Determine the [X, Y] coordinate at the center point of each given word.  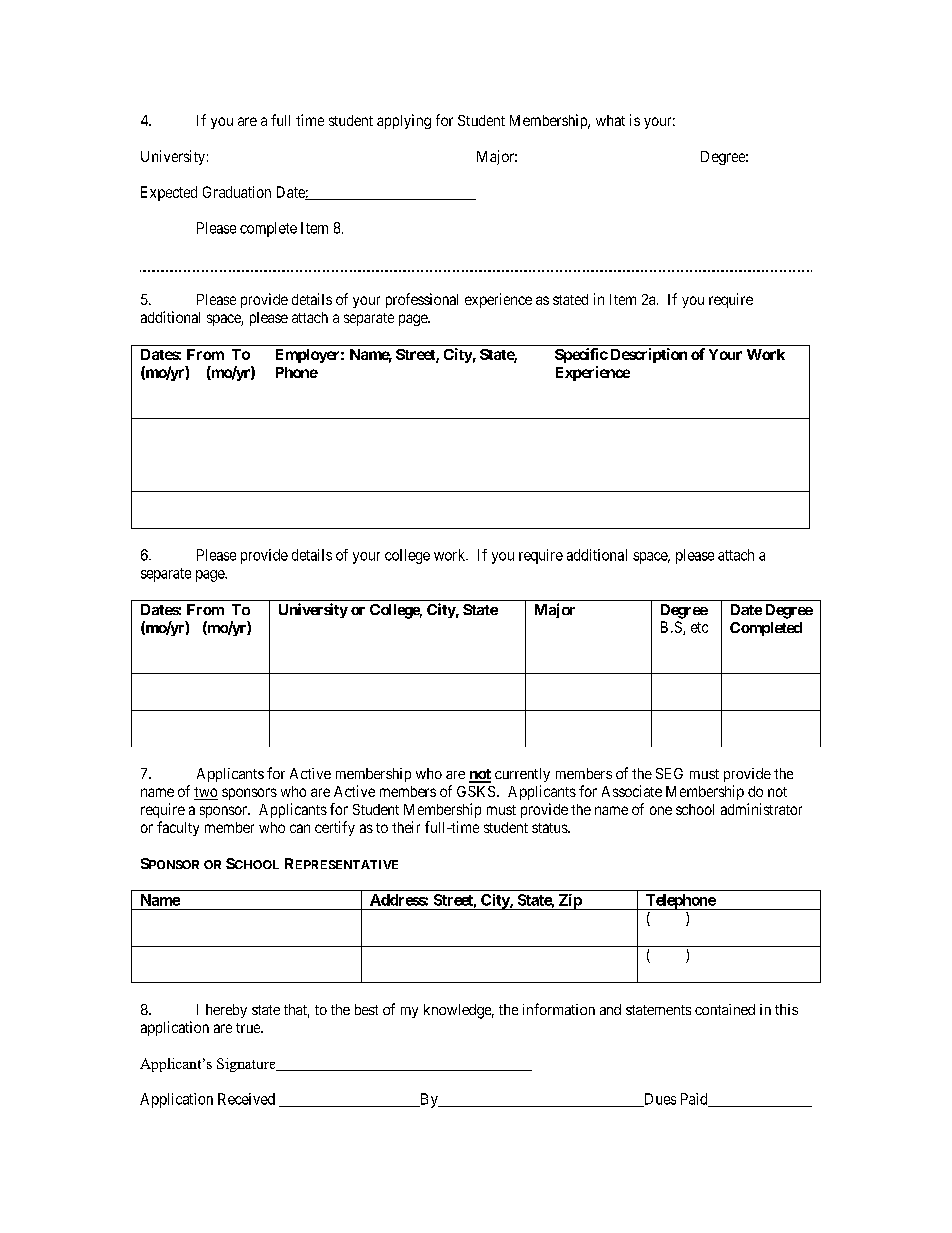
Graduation [237, 192]
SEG [669, 773]
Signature [247, 1065]
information [559, 1009]
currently [522, 775]
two [206, 793]
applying [404, 121]
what [610, 120]
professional [422, 300]
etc [699, 627]
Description [649, 355]
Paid [695, 1100]
